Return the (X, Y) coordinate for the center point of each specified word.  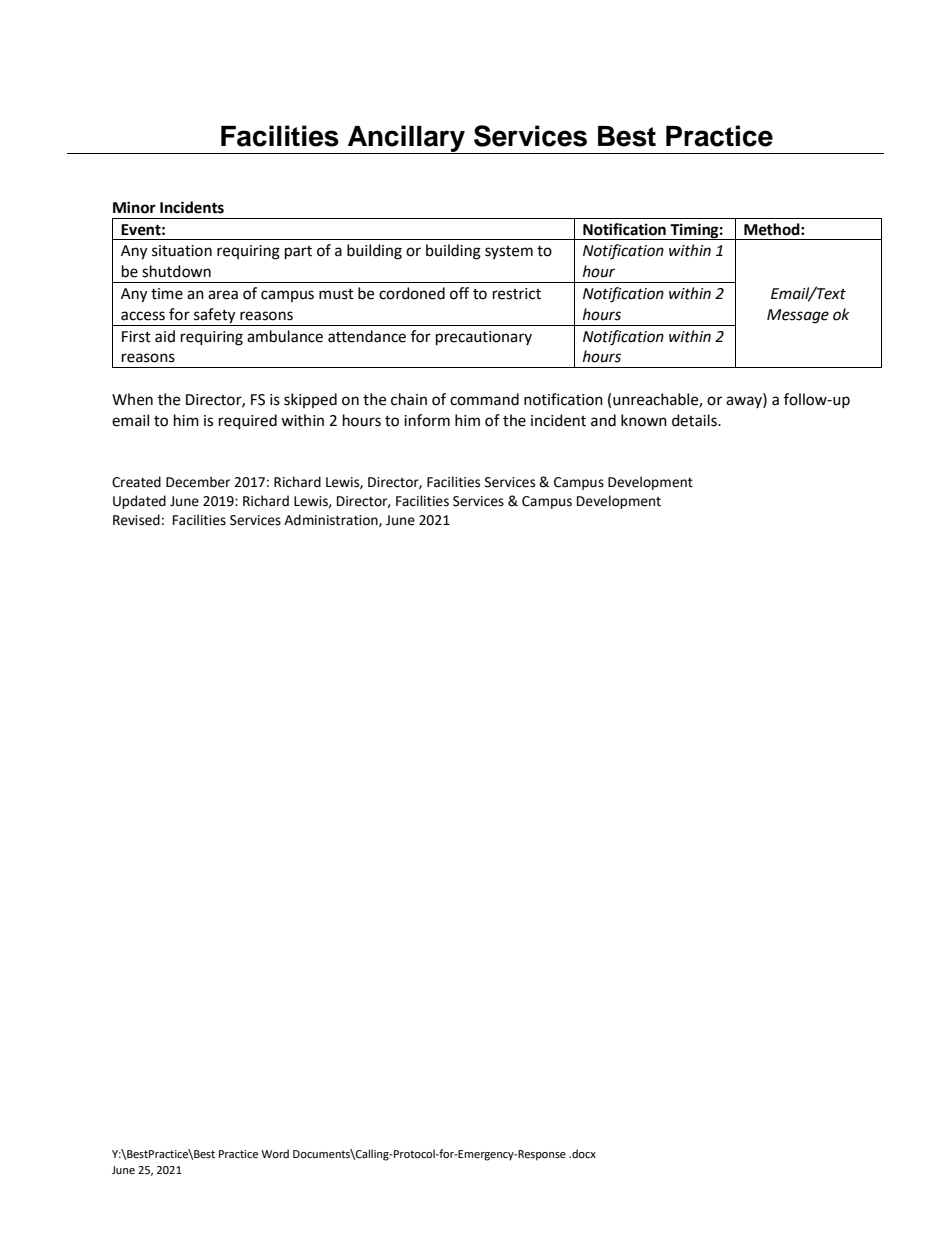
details (695, 420)
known (644, 420)
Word (275, 1154)
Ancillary (406, 139)
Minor (134, 207)
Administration (332, 520)
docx (583, 1154)
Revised (136, 520)
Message (798, 316)
